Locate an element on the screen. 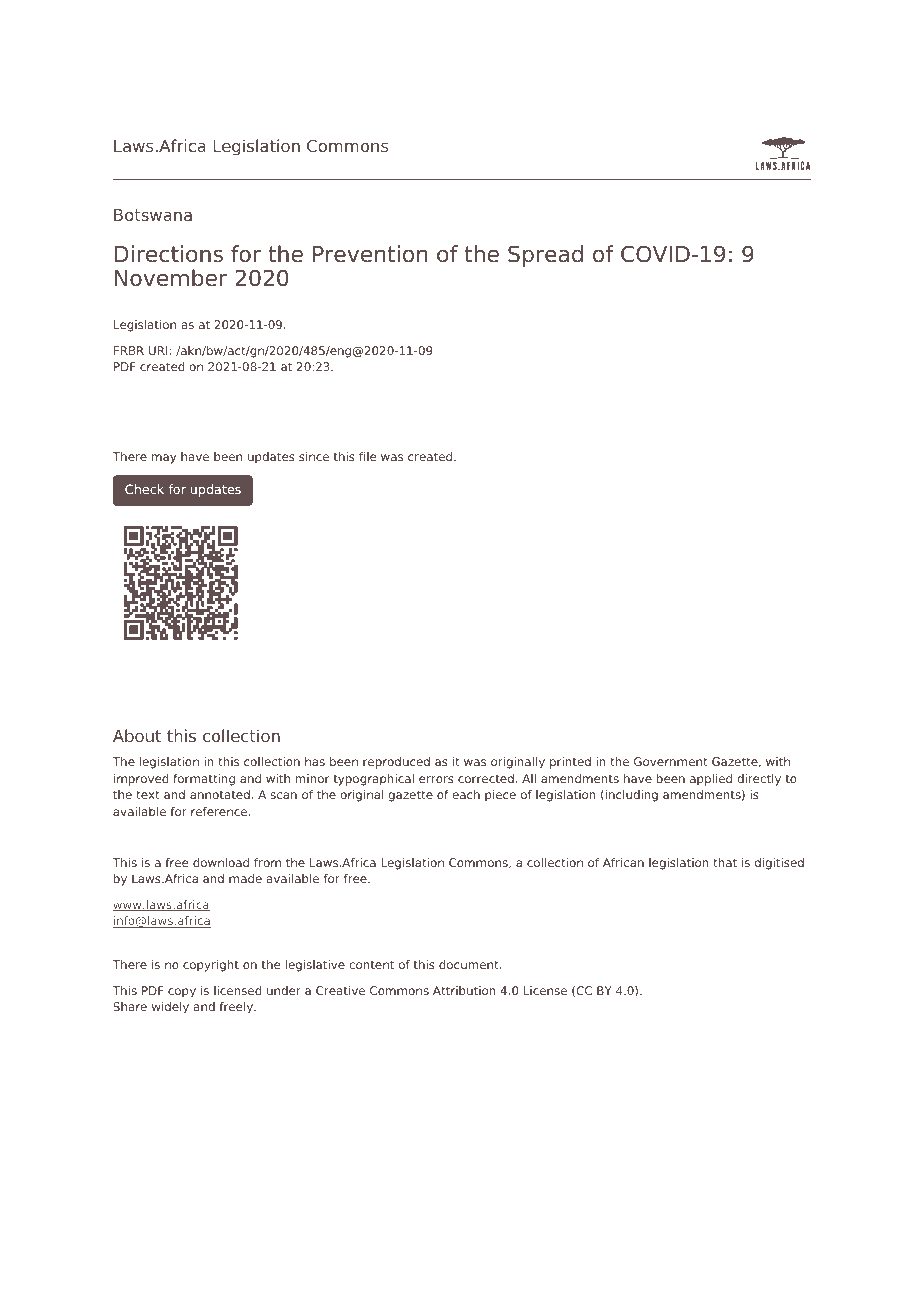  annotated is located at coordinates (220, 794).
